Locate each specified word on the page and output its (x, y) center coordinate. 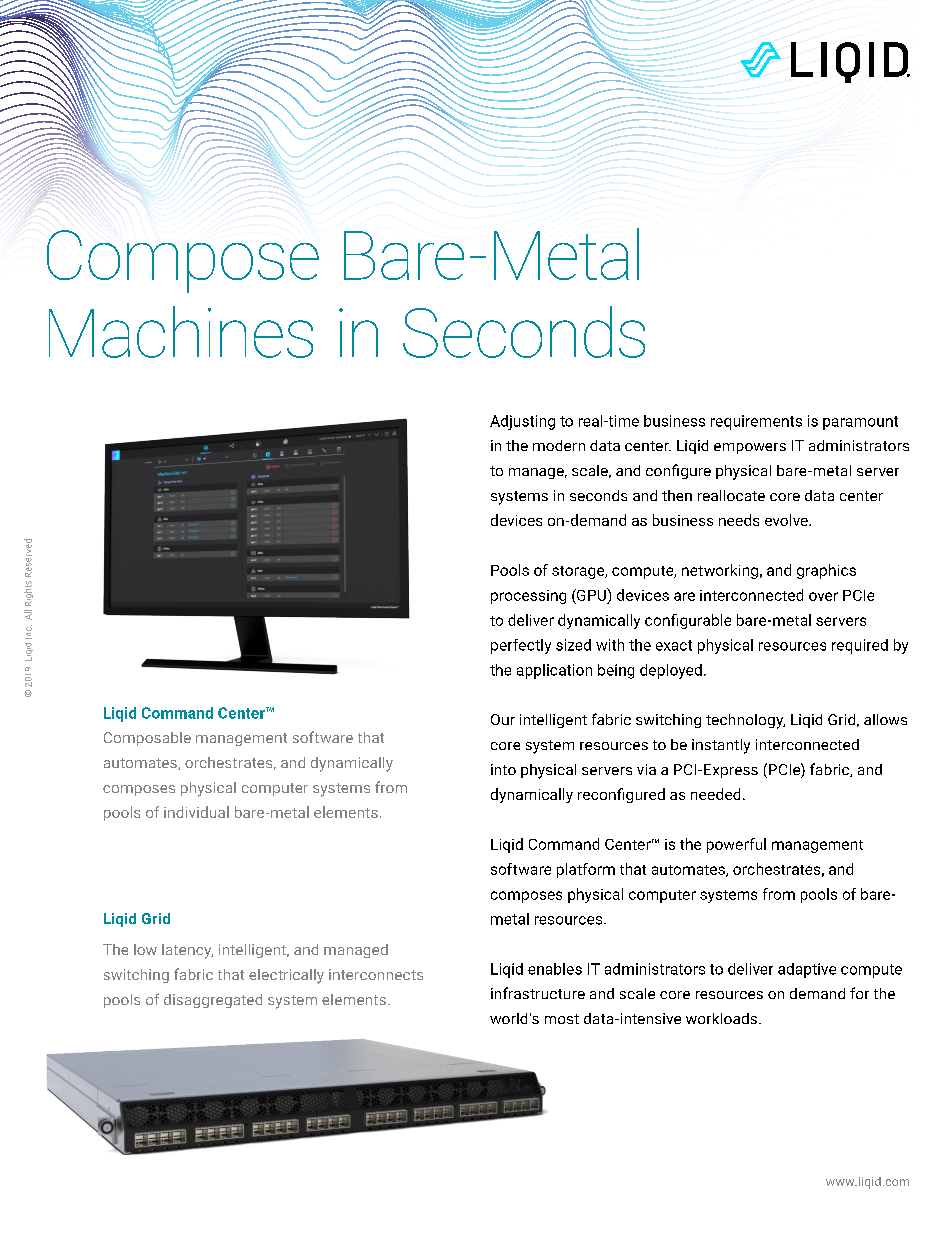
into (503, 769)
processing (528, 597)
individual (196, 812)
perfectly (521, 646)
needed (715, 794)
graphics (826, 571)
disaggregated (213, 1001)
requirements (756, 422)
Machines (181, 332)
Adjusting (522, 422)
